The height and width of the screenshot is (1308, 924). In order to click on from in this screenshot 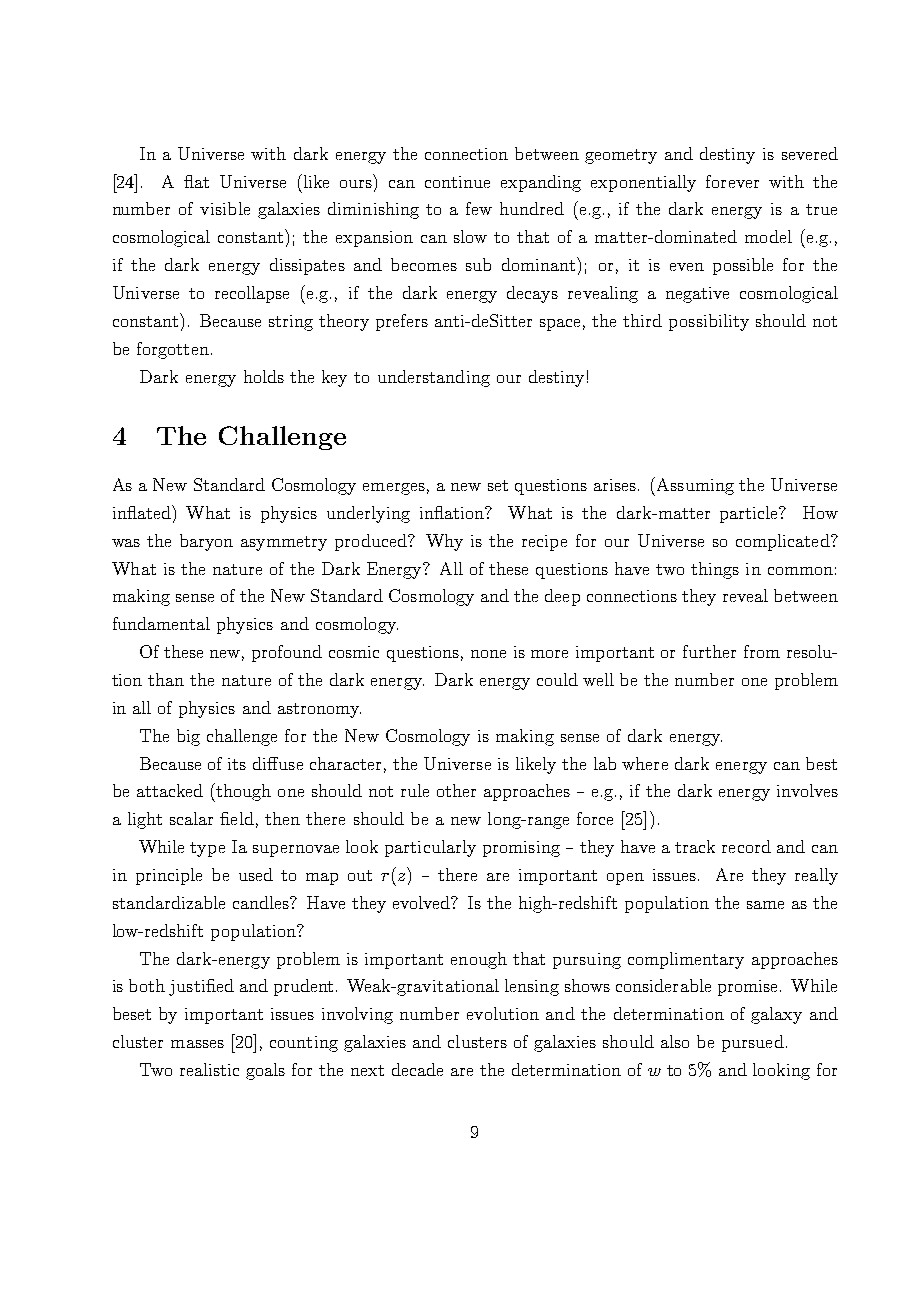, I will do `click(762, 651)`.
